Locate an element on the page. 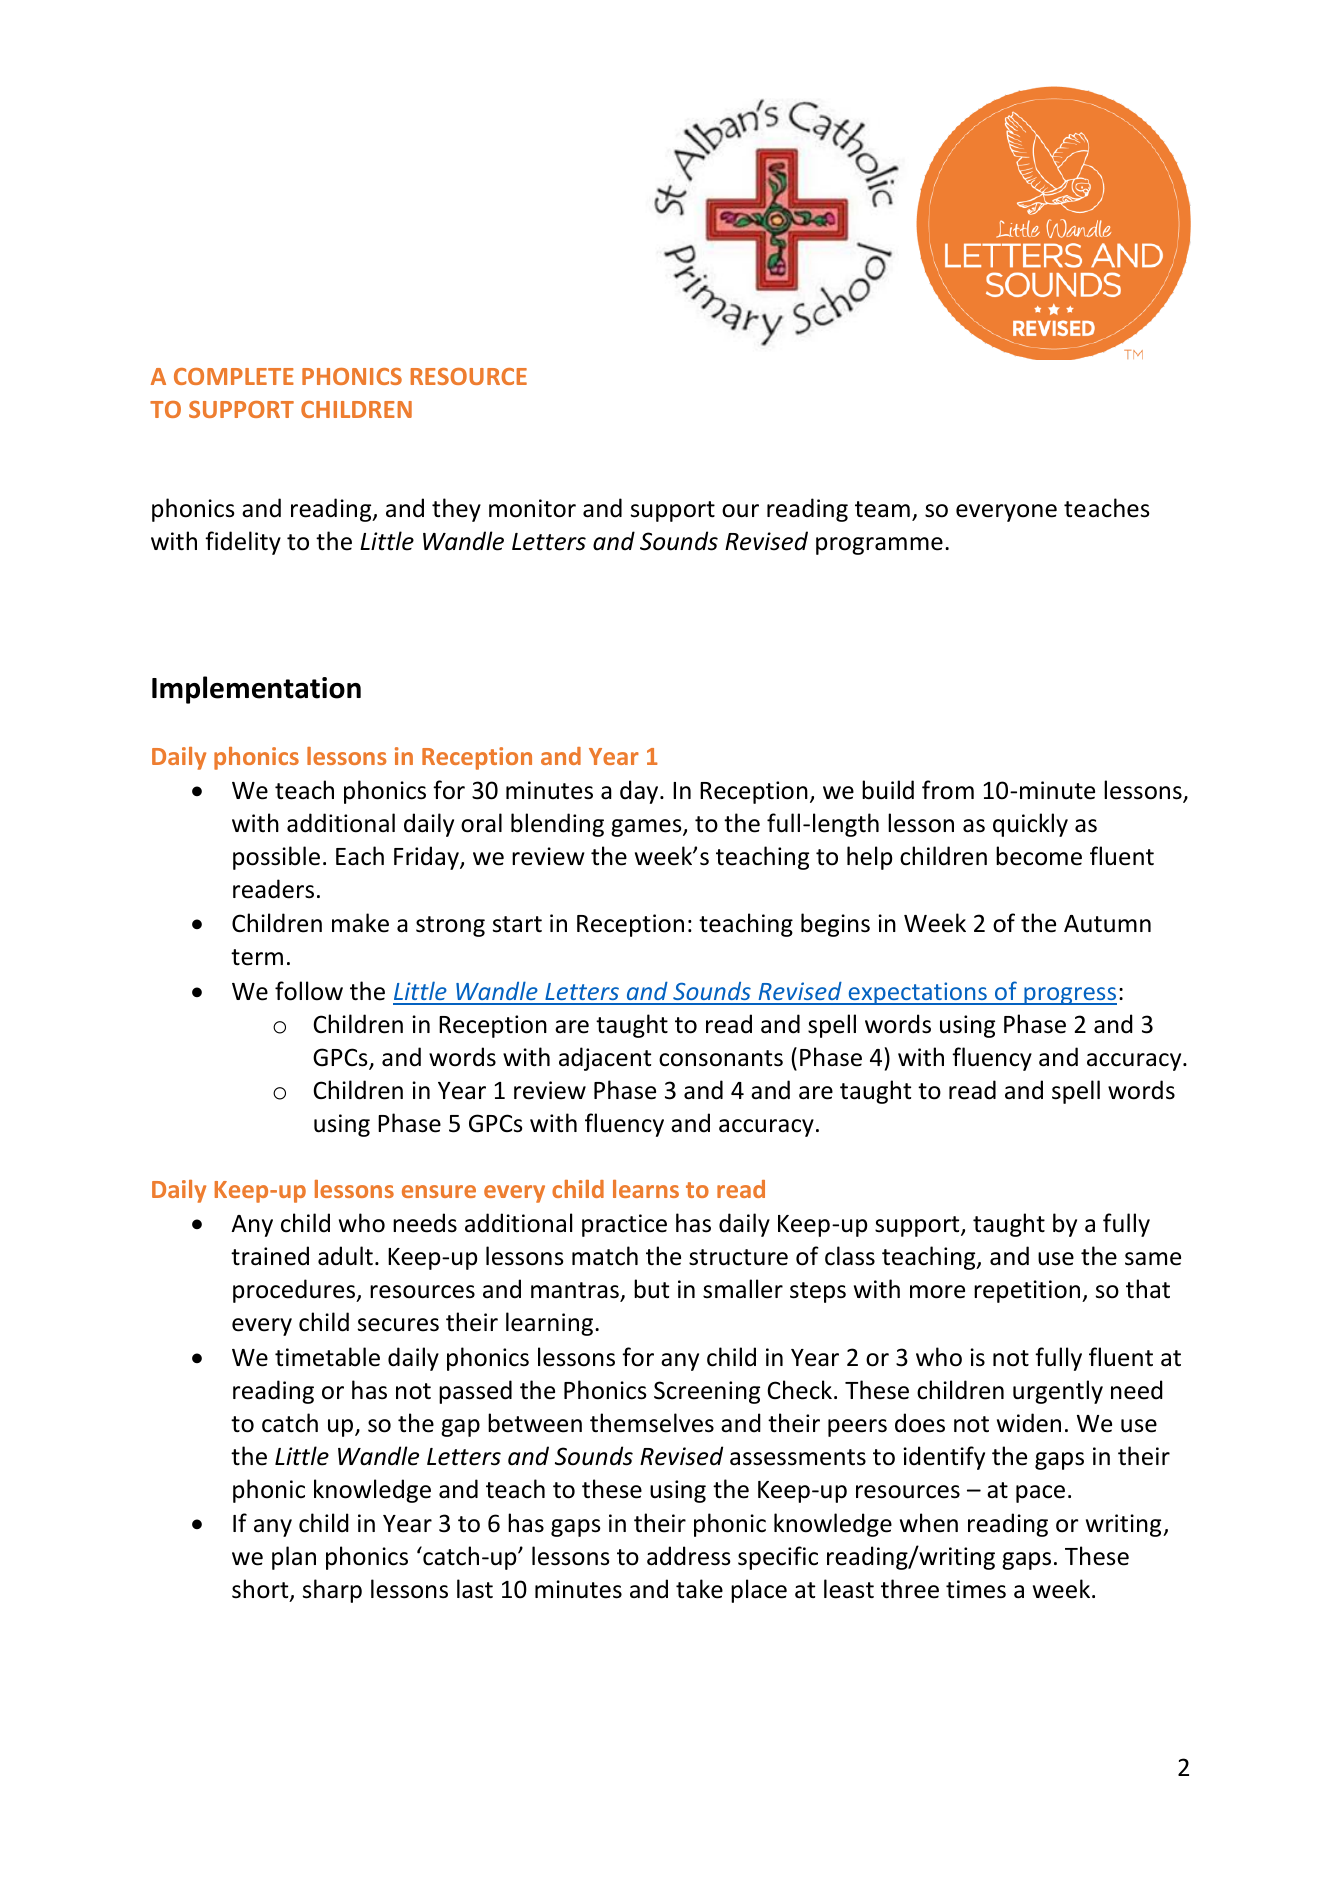 The width and height of the image is (1341, 1896). progress is located at coordinates (1069, 996).
